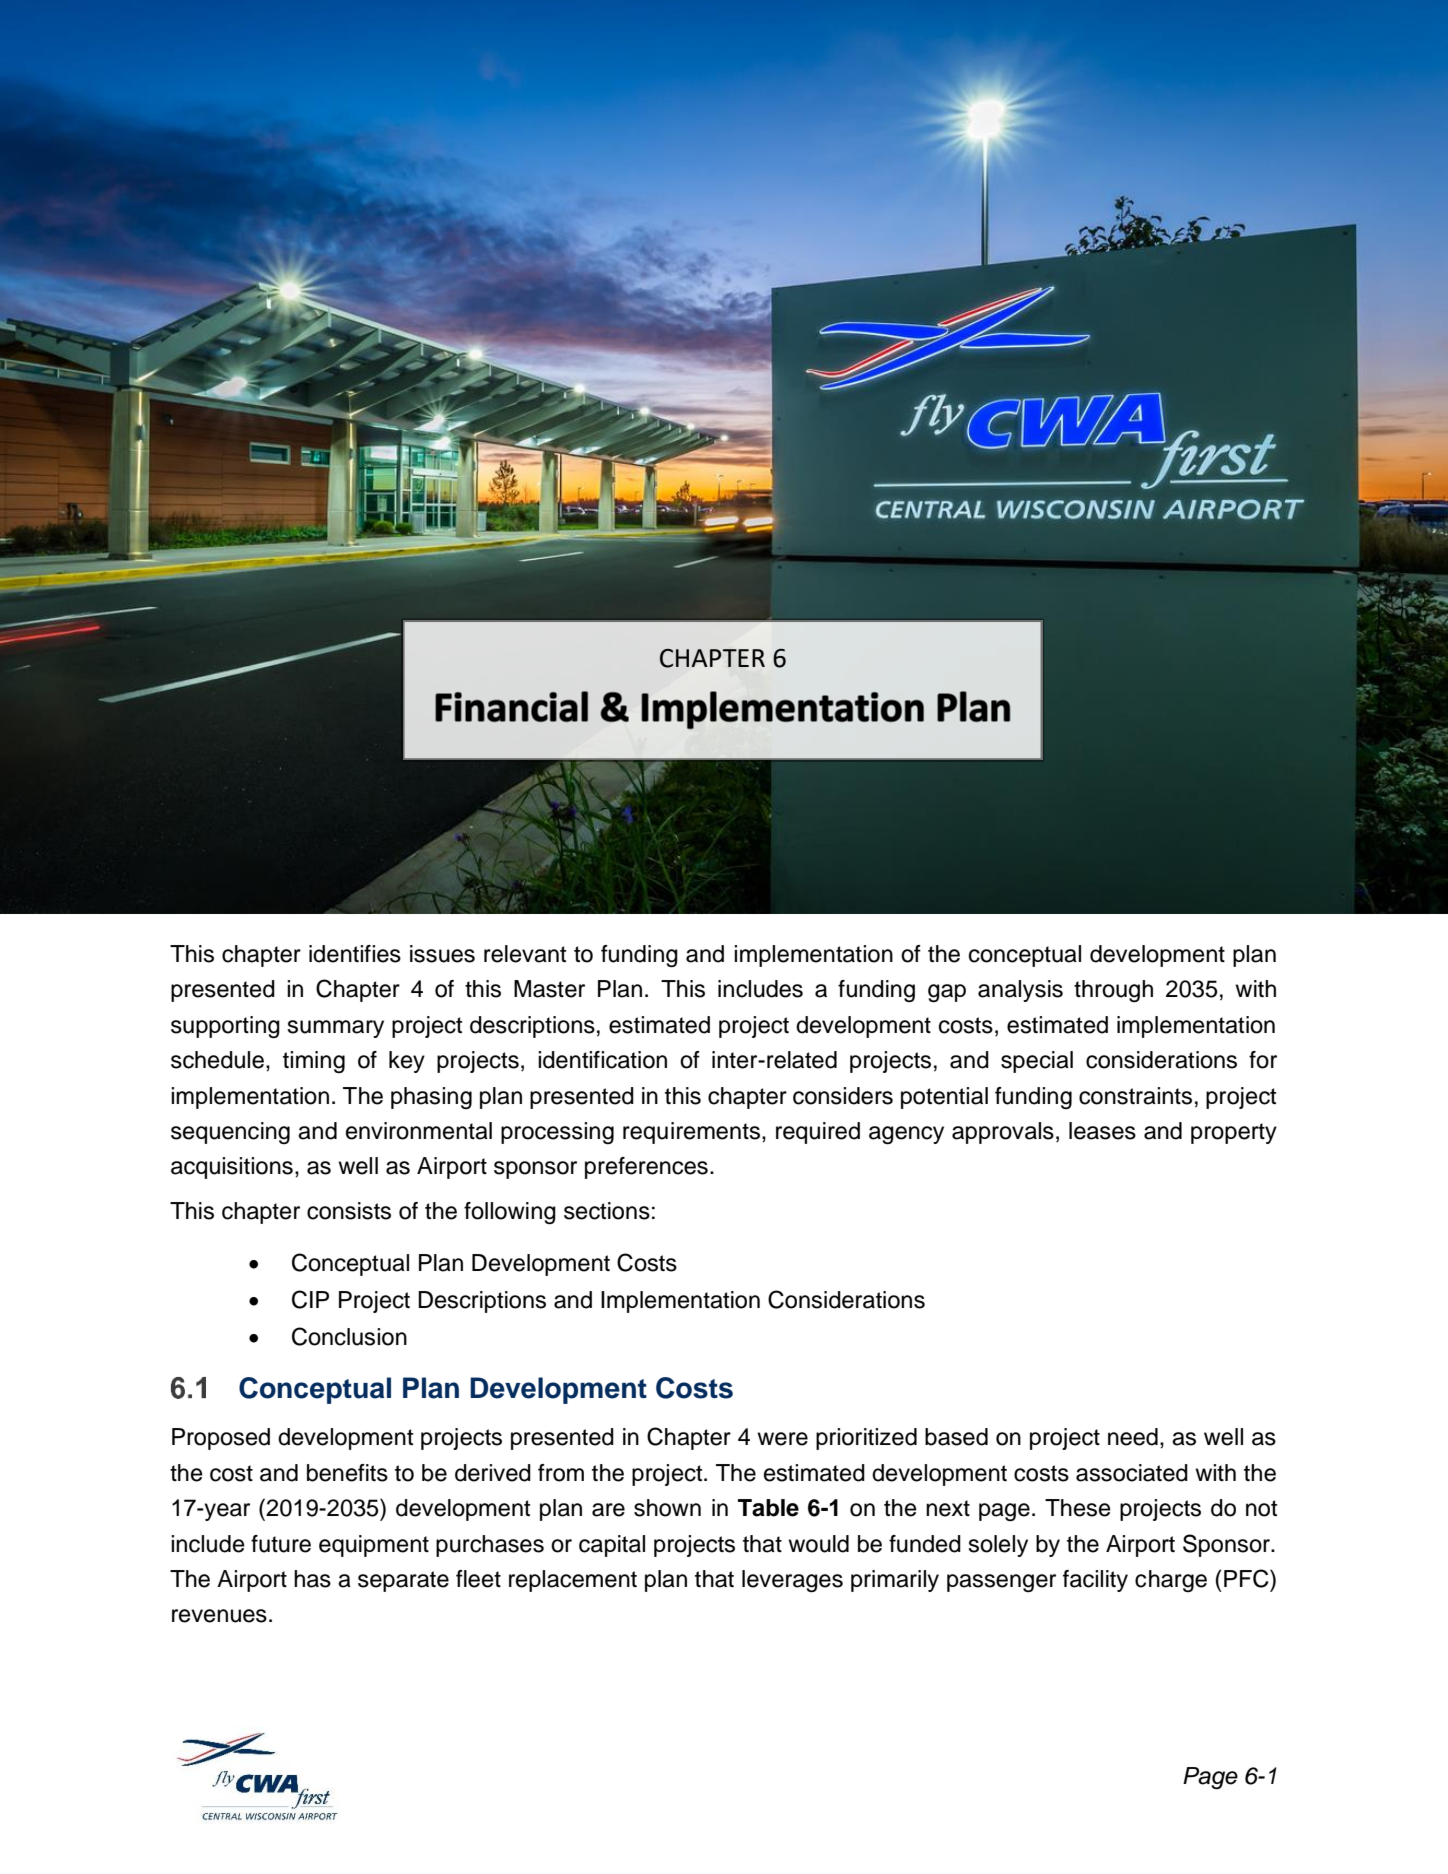 This screenshot has width=1448, height=1874. I want to click on gap, so click(947, 993).
